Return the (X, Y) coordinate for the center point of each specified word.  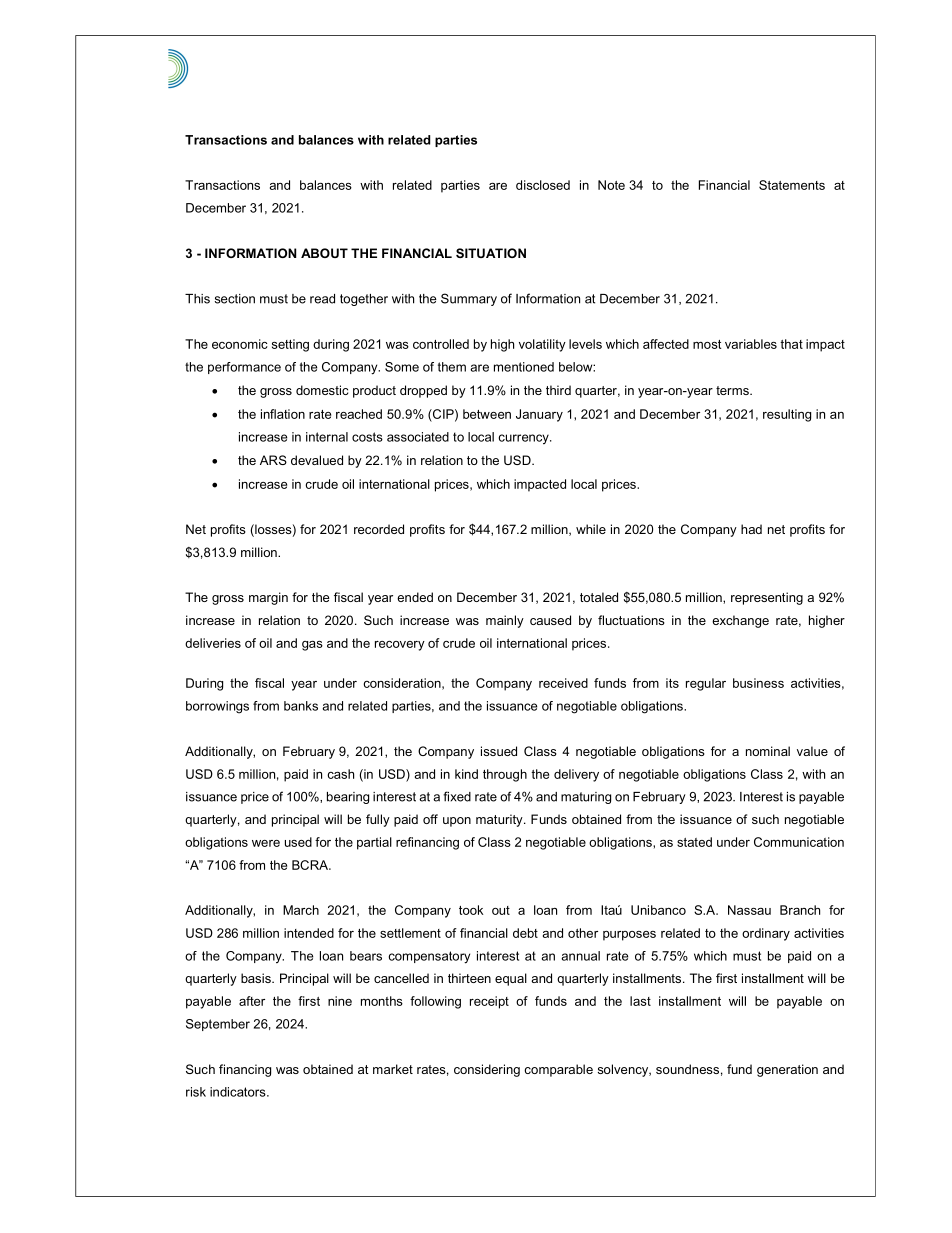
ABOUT (324, 253)
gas (312, 646)
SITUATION (491, 253)
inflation (283, 414)
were (266, 843)
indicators (239, 1092)
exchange (740, 621)
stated (694, 842)
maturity (500, 820)
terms (733, 390)
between (487, 414)
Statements (792, 185)
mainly (505, 621)
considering (487, 1070)
